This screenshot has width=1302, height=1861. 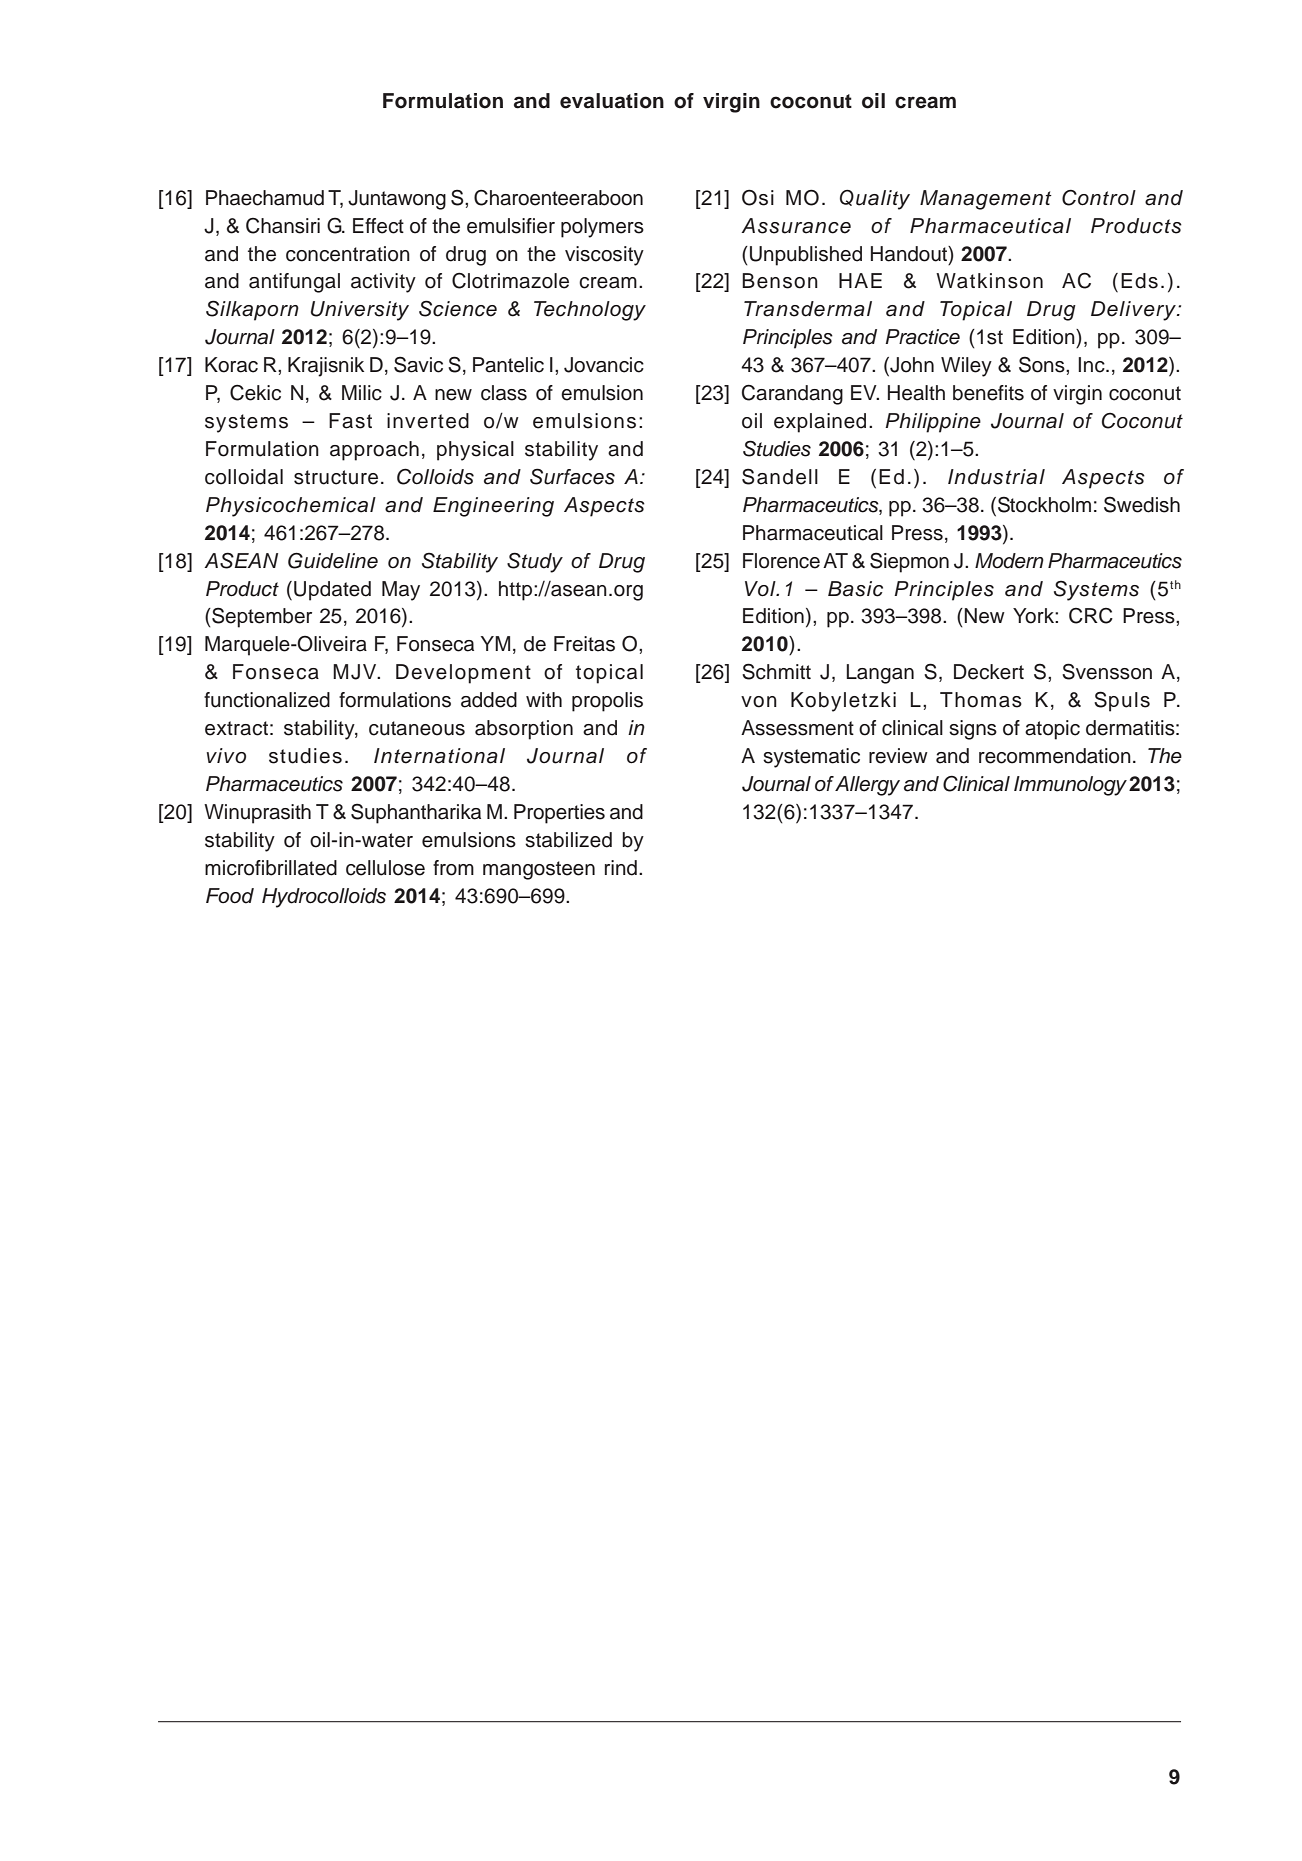 I want to click on Stockholm, so click(x=1044, y=504).
